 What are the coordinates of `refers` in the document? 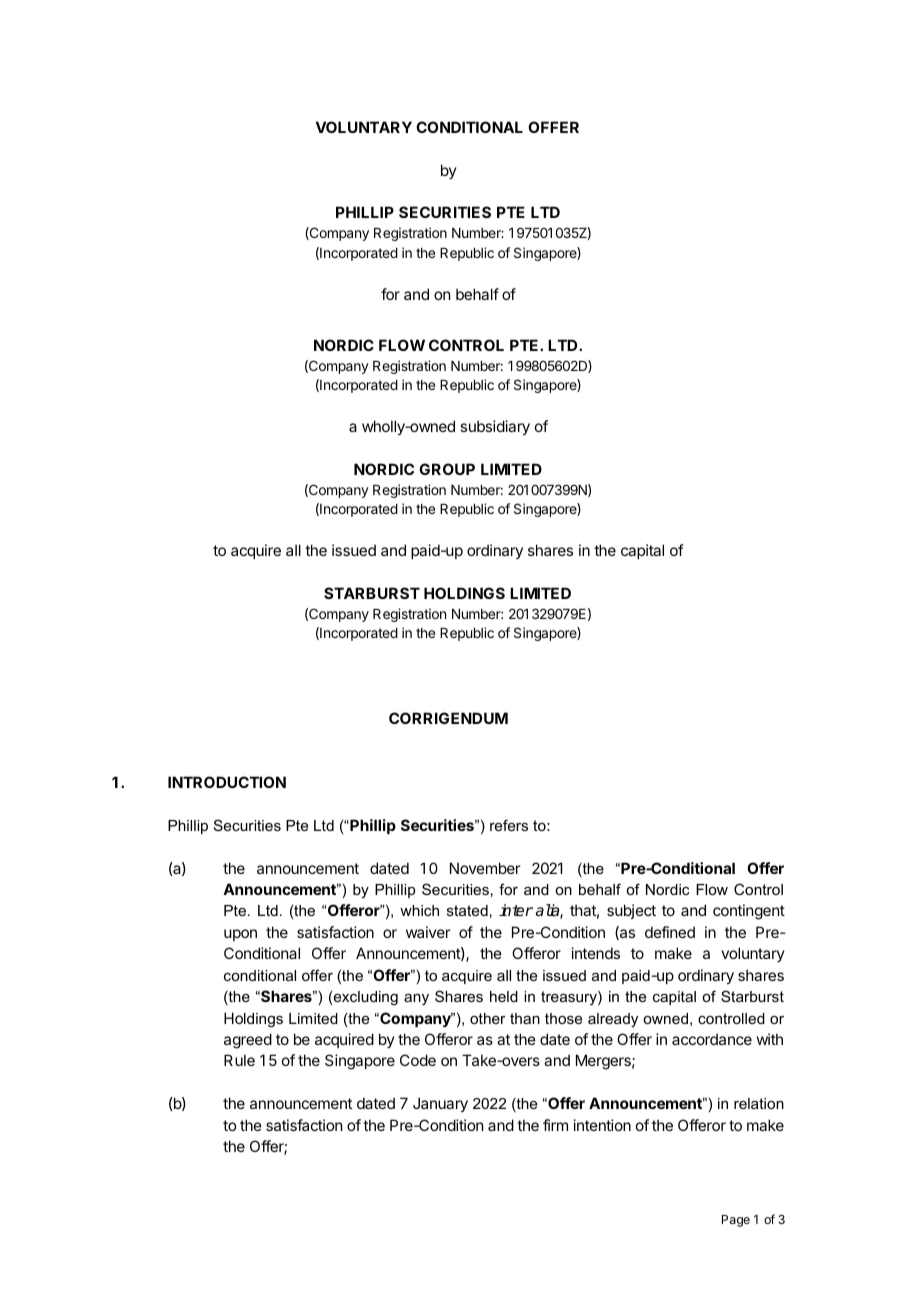 It's located at (509, 825).
